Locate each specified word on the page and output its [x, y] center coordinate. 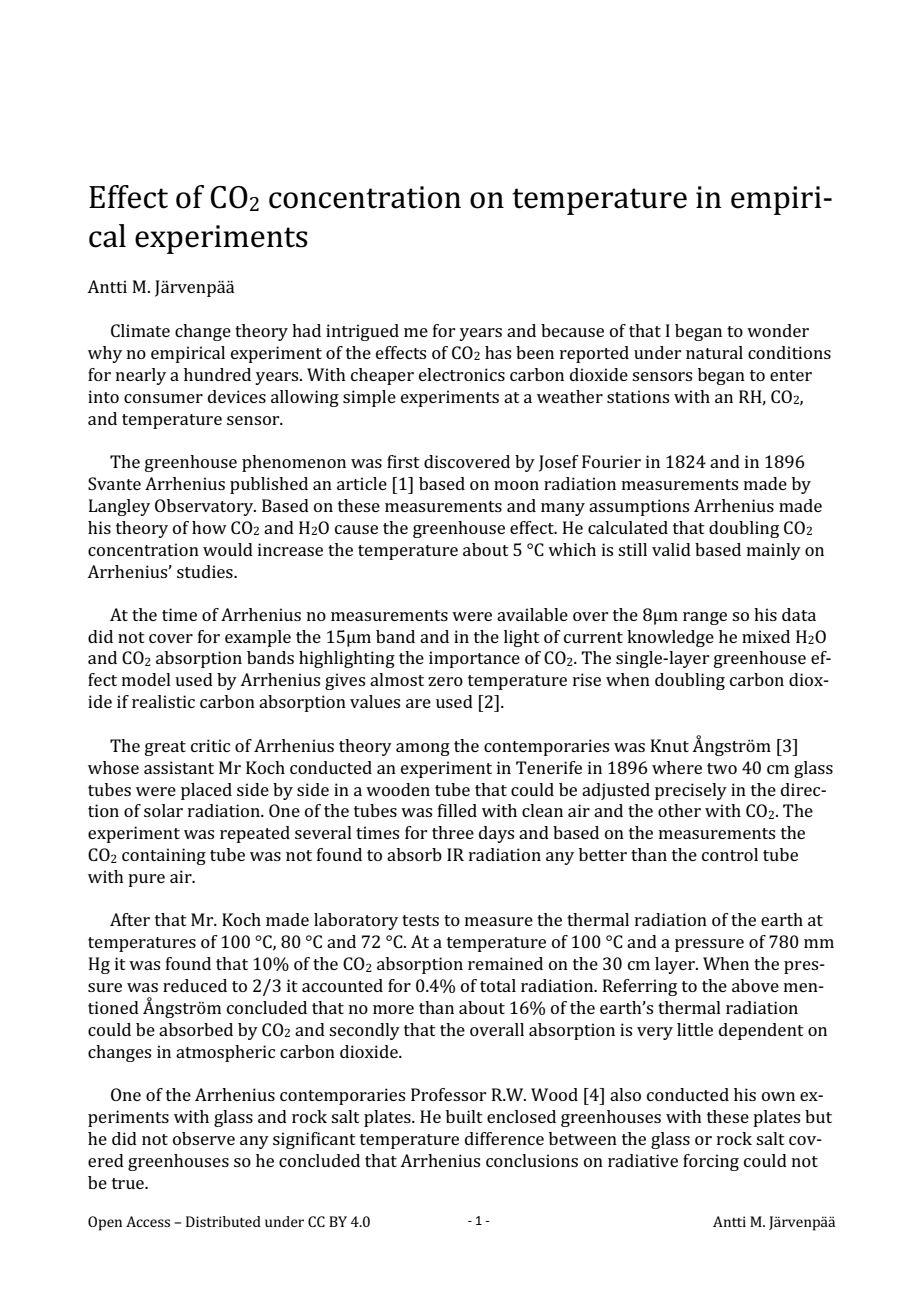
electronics [462, 374]
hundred [217, 374]
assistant [179, 767]
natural [714, 352]
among [423, 749]
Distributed [223, 1221]
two [722, 768]
